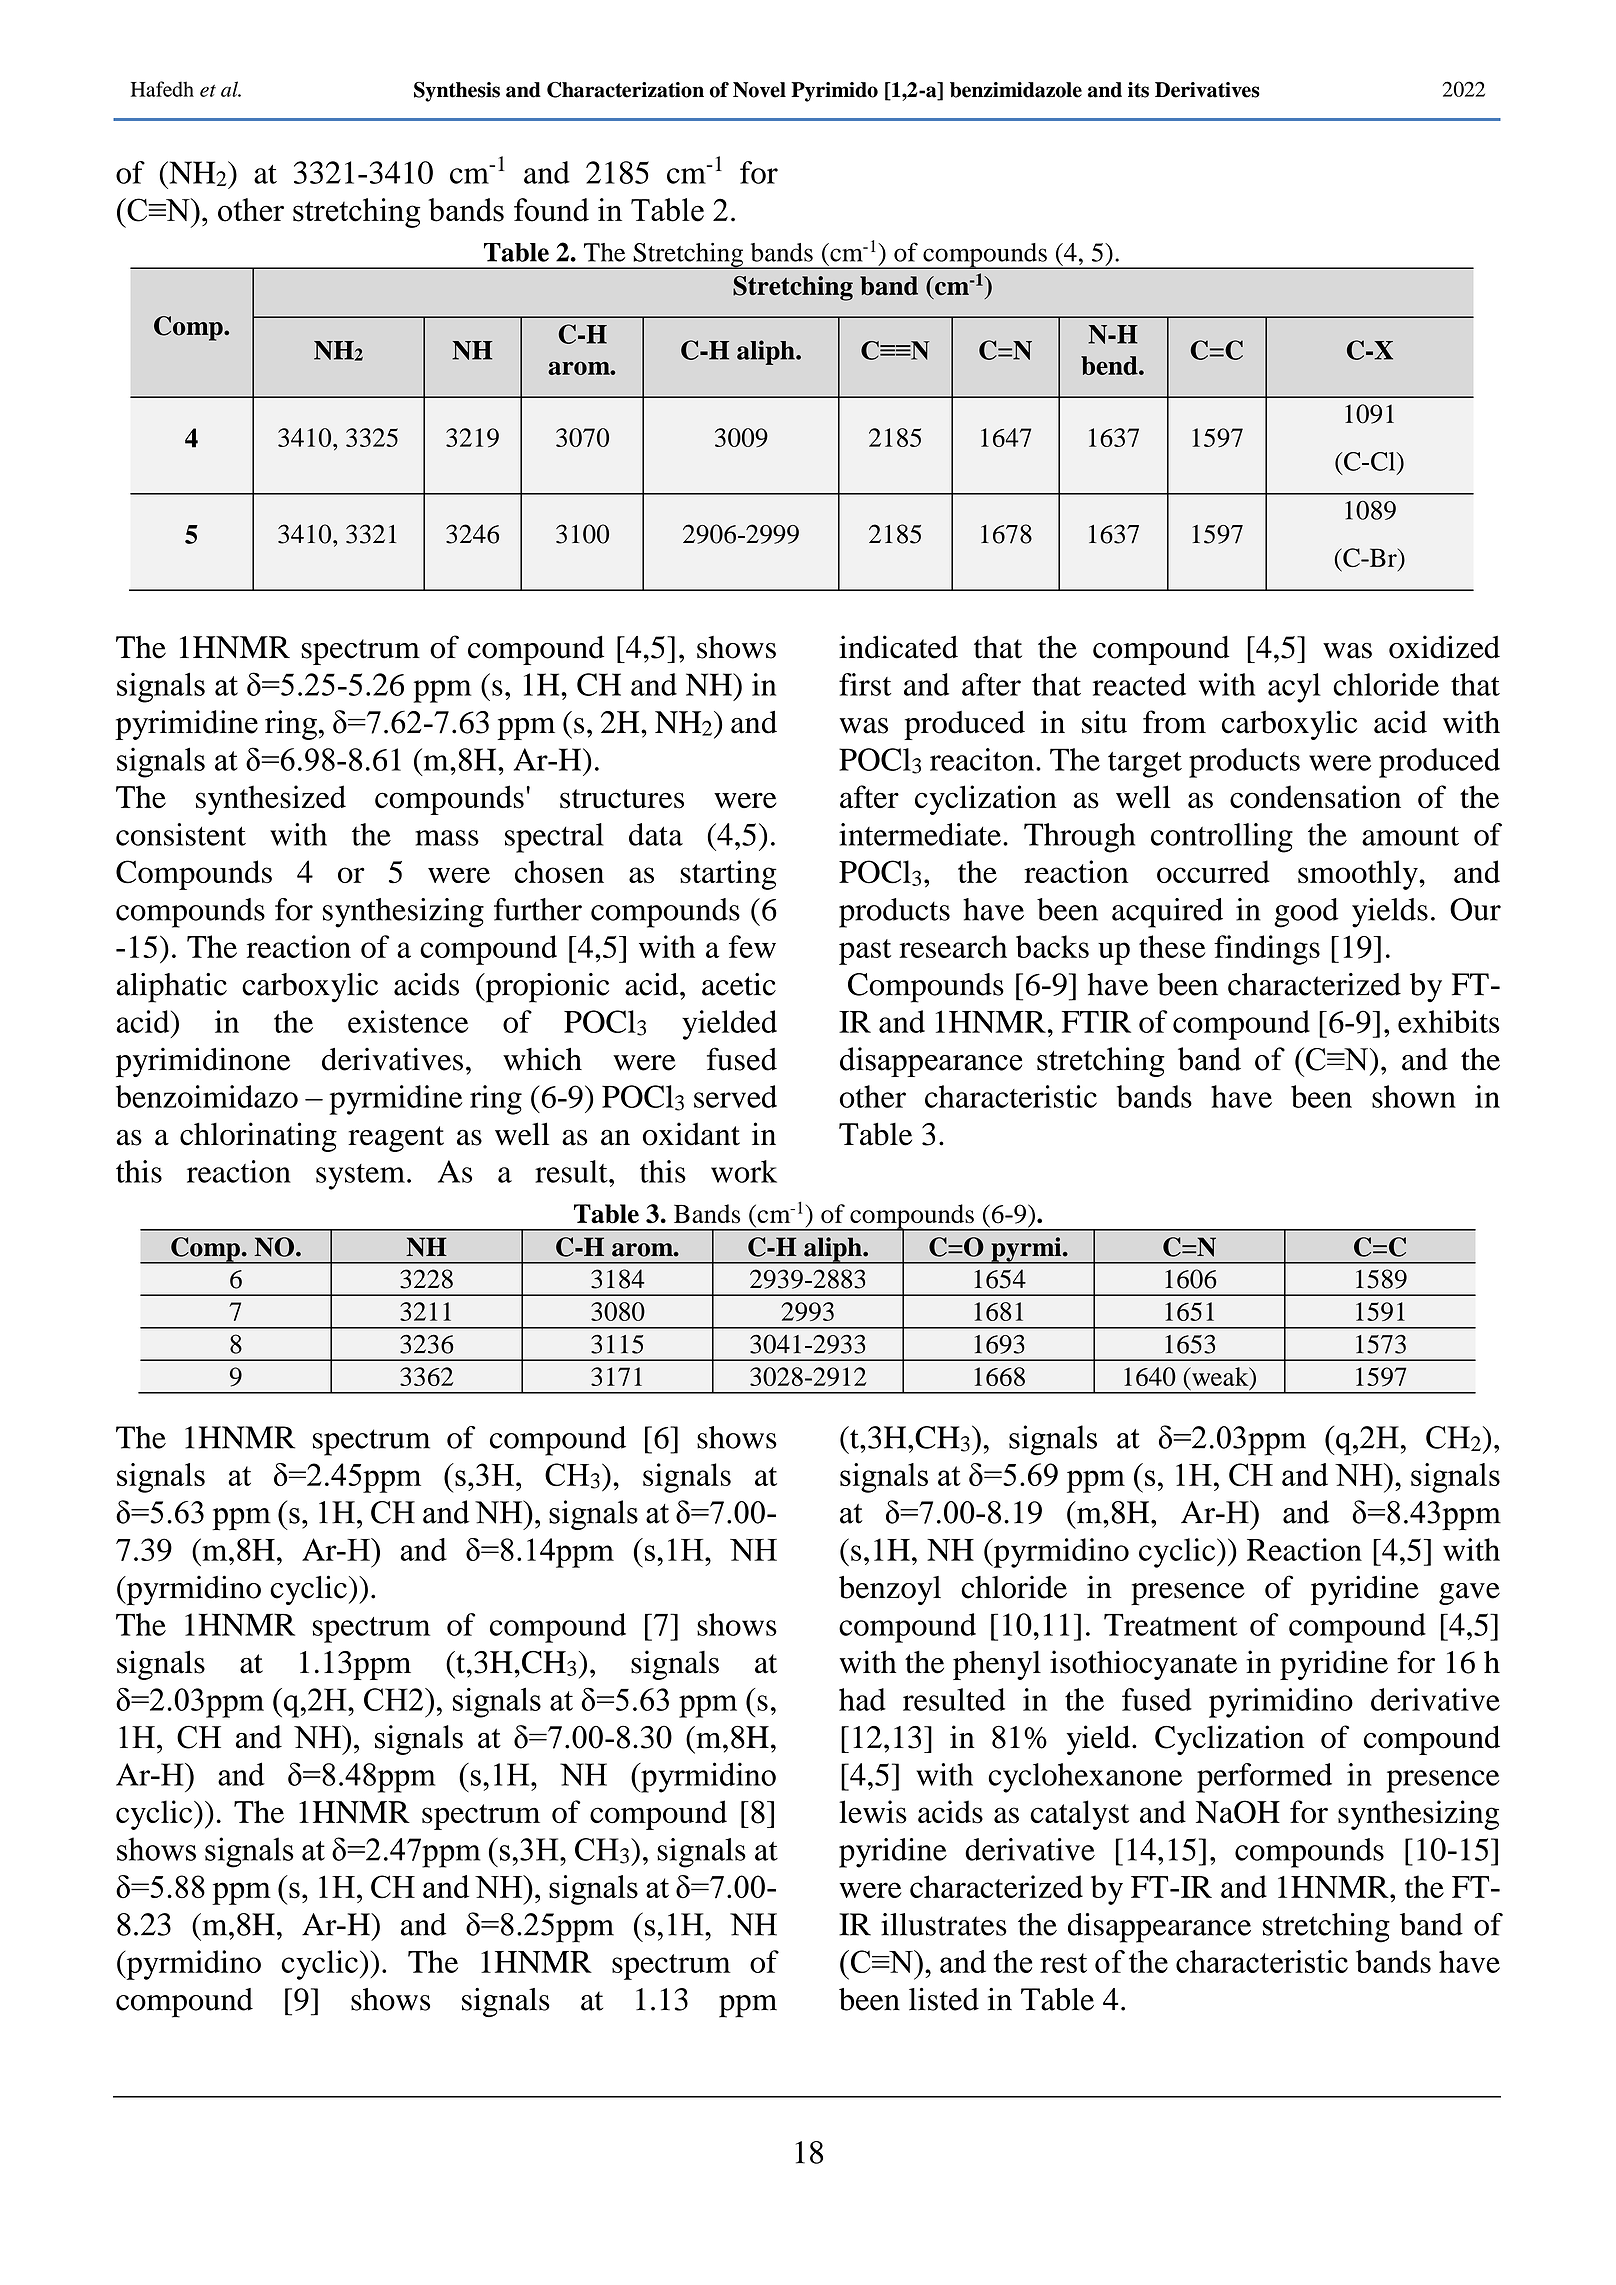 This screenshot has width=1616, height=2285. What do you see at coordinates (1414, 1096) in the screenshot?
I see `shown` at bounding box center [1414, 1096].
